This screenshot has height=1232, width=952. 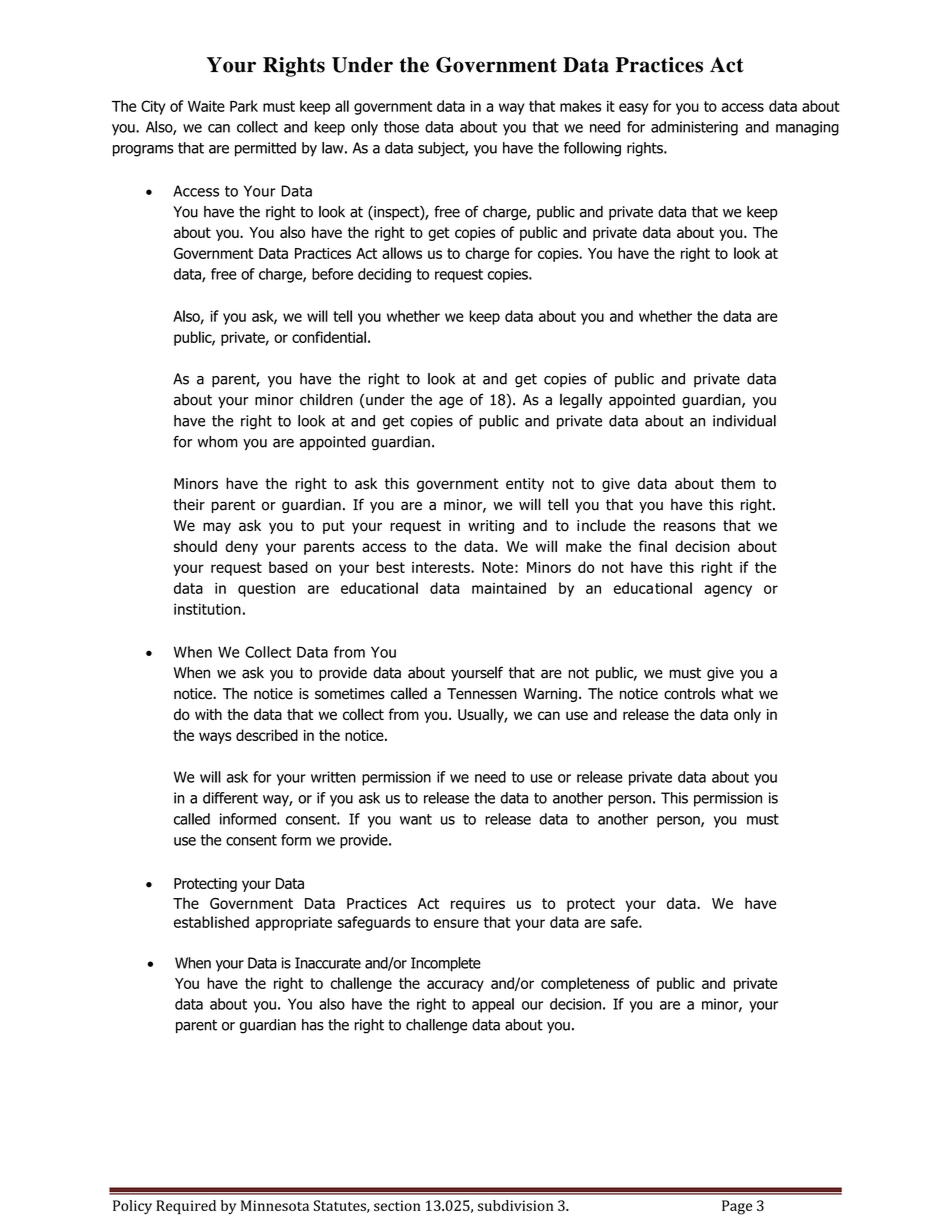 I want to click on subdivision, so click(x=515, y=1205).
